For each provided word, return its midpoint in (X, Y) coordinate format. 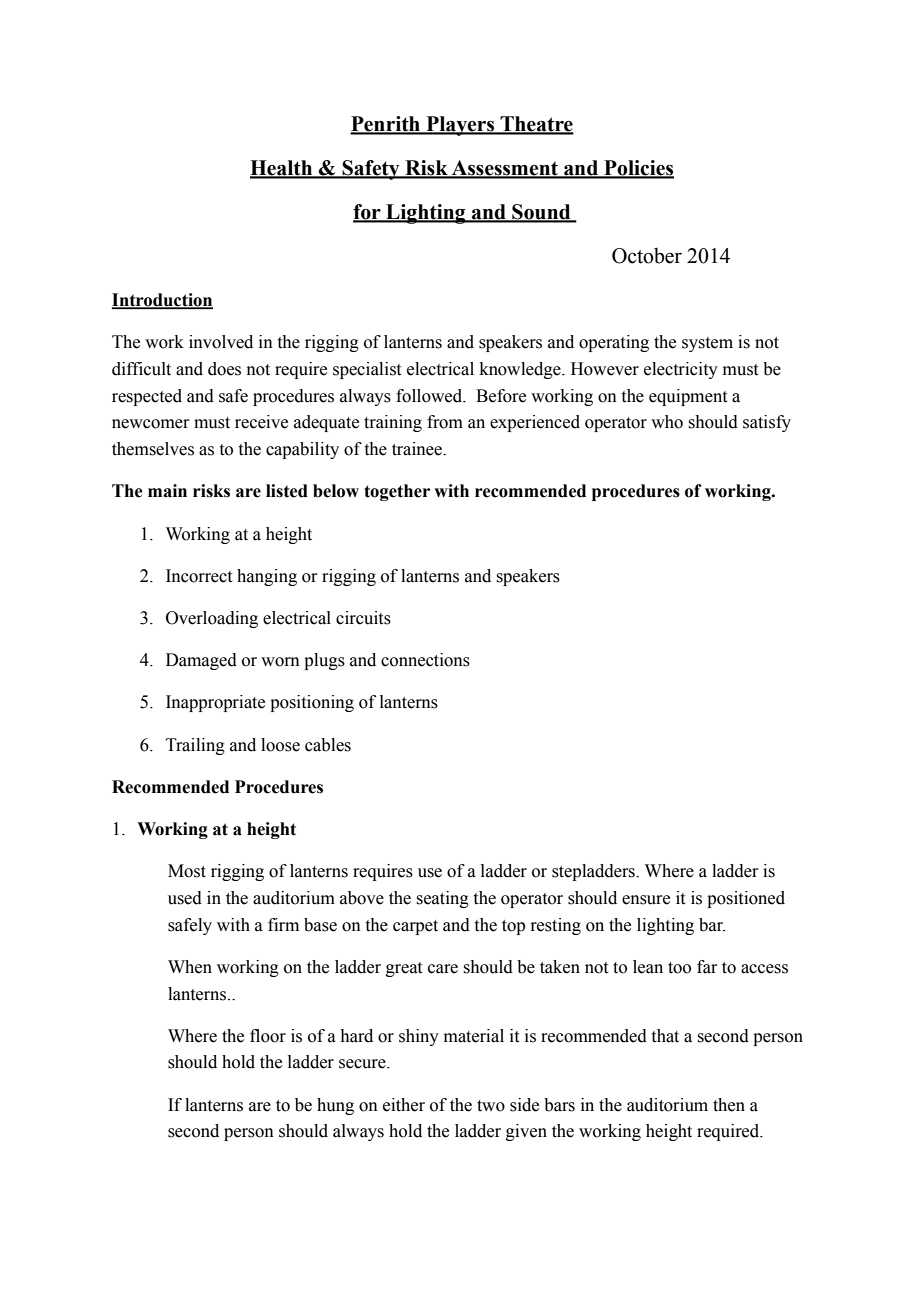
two (491, 1106)
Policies (638, 169)
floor (268, 1036)
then (729, 1105)
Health (282, 169)
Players (460, 126)
